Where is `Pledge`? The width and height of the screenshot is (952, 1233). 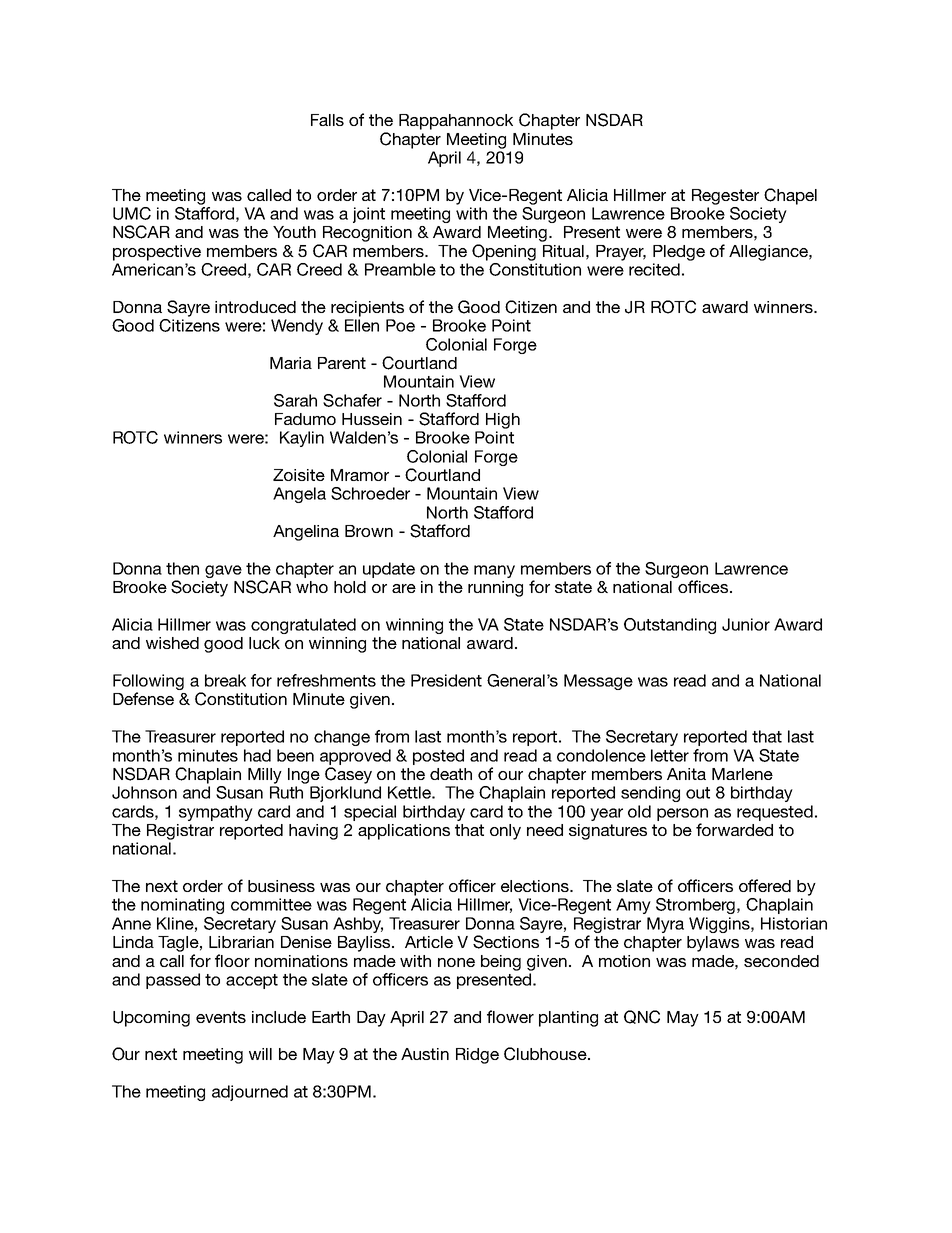
Pledge is located at coordinates (679, 253).
